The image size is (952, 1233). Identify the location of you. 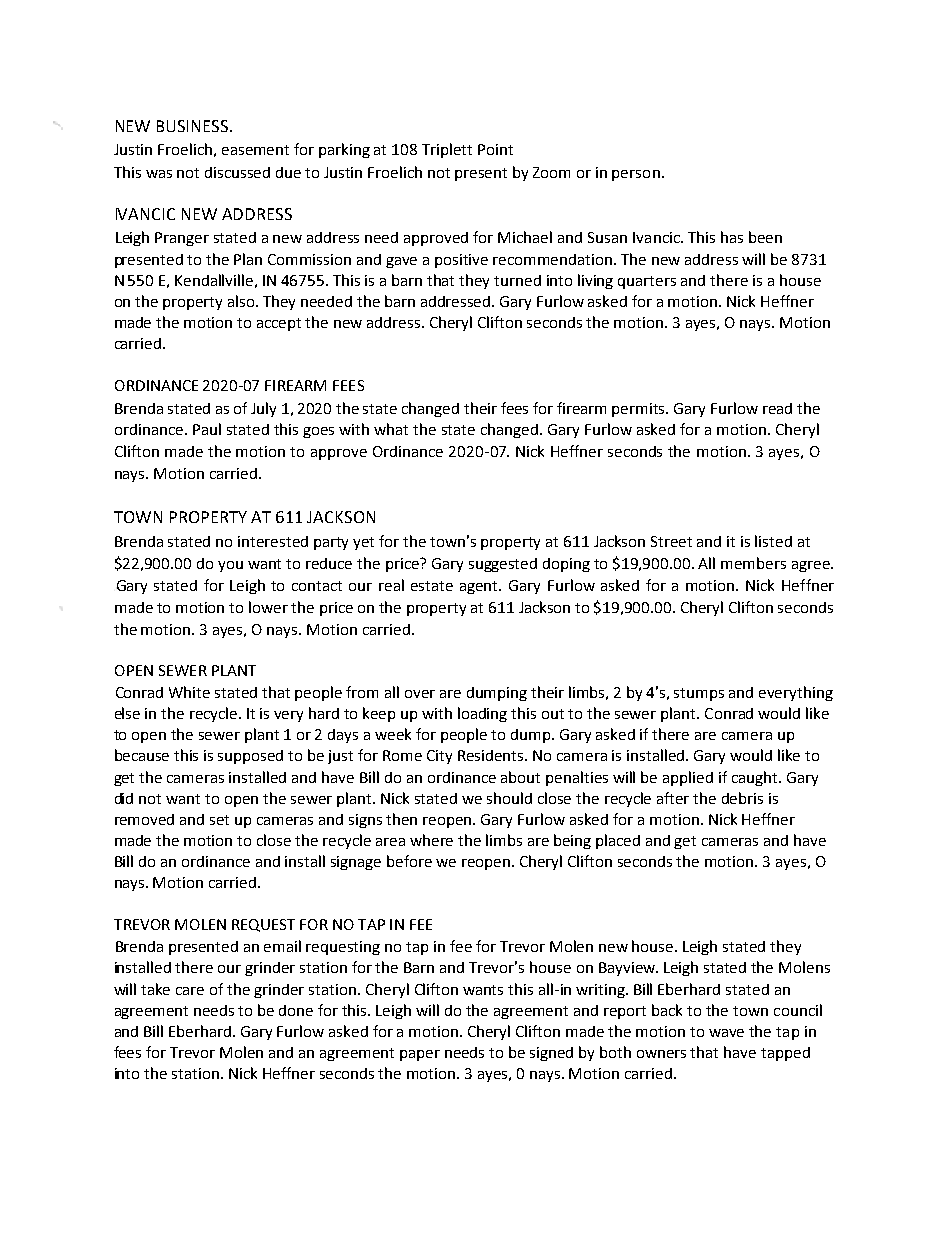
(230, 566).
